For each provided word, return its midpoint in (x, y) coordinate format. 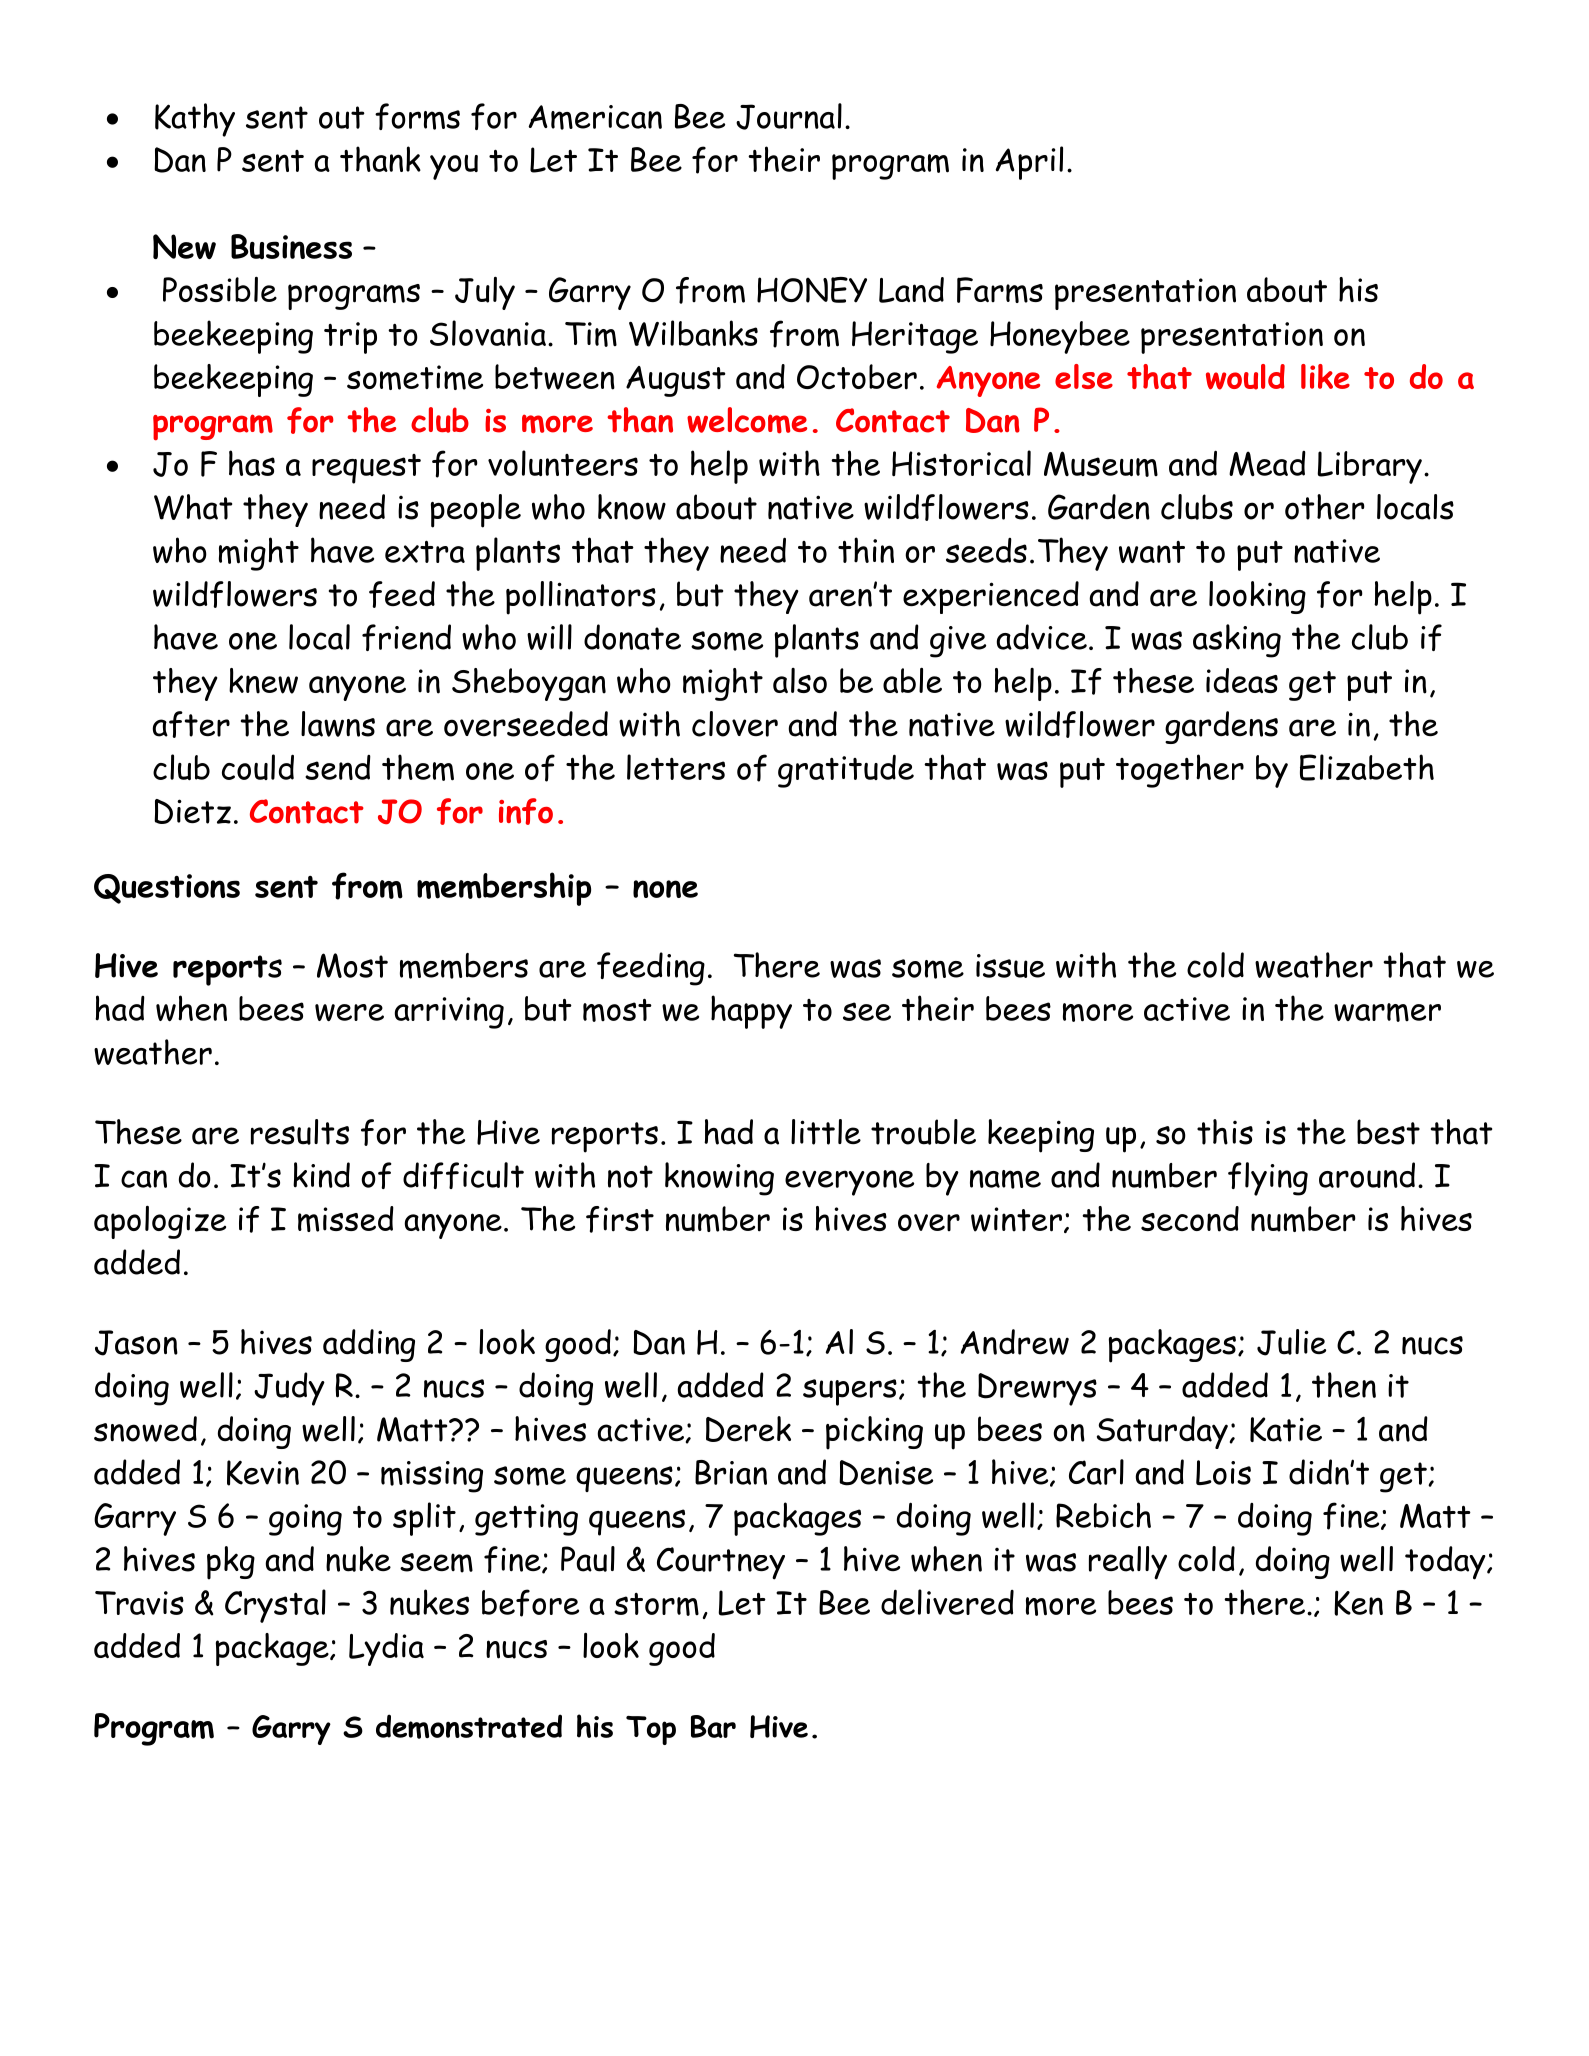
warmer (1387, 1012)
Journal (789, 116)
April (1029, 163)
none (665, 889)
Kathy (195, 120)
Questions (167, 889)
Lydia (386, 1649)
